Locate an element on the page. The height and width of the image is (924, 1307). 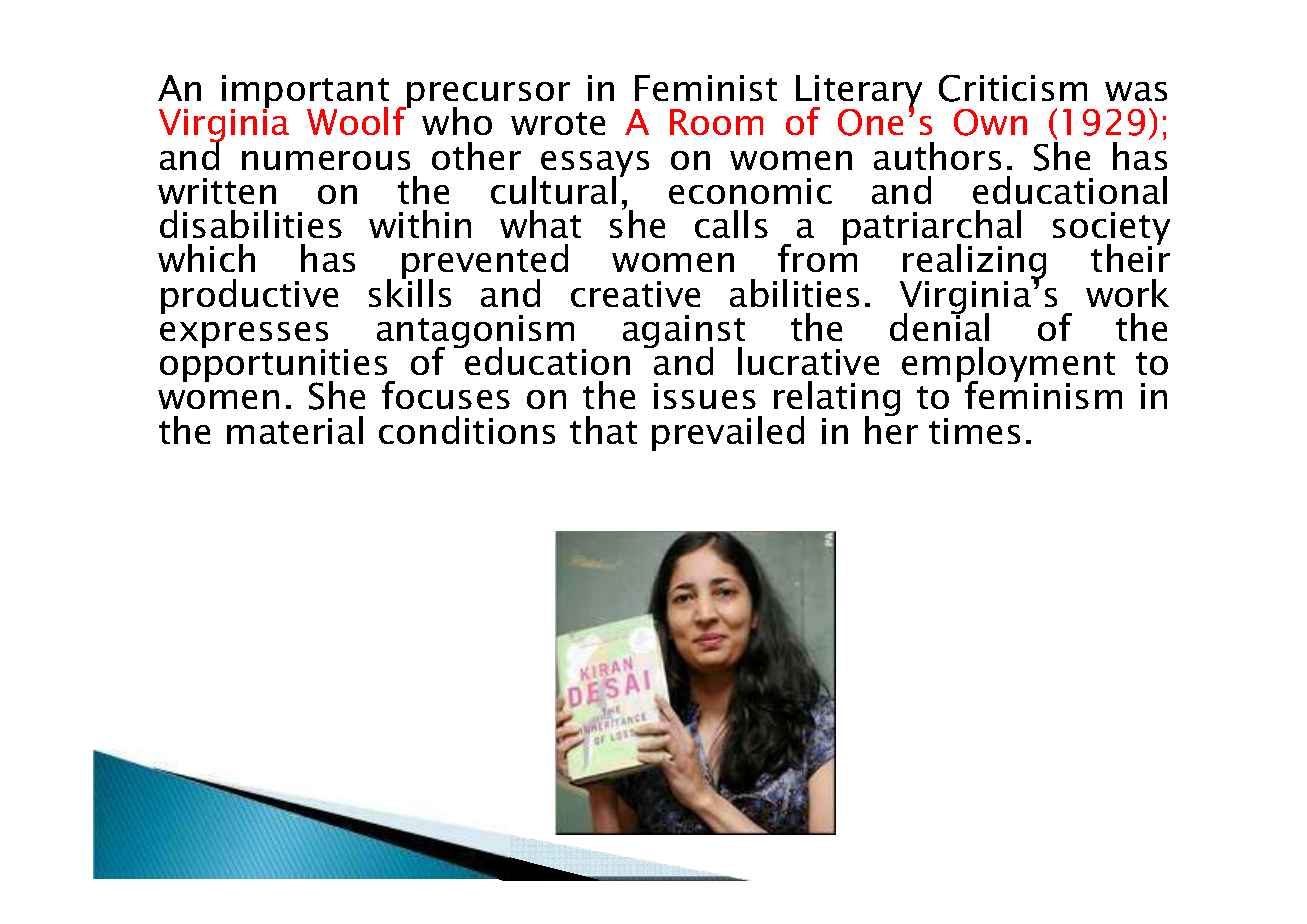
Feminist is located at coordinates (706, 88).
